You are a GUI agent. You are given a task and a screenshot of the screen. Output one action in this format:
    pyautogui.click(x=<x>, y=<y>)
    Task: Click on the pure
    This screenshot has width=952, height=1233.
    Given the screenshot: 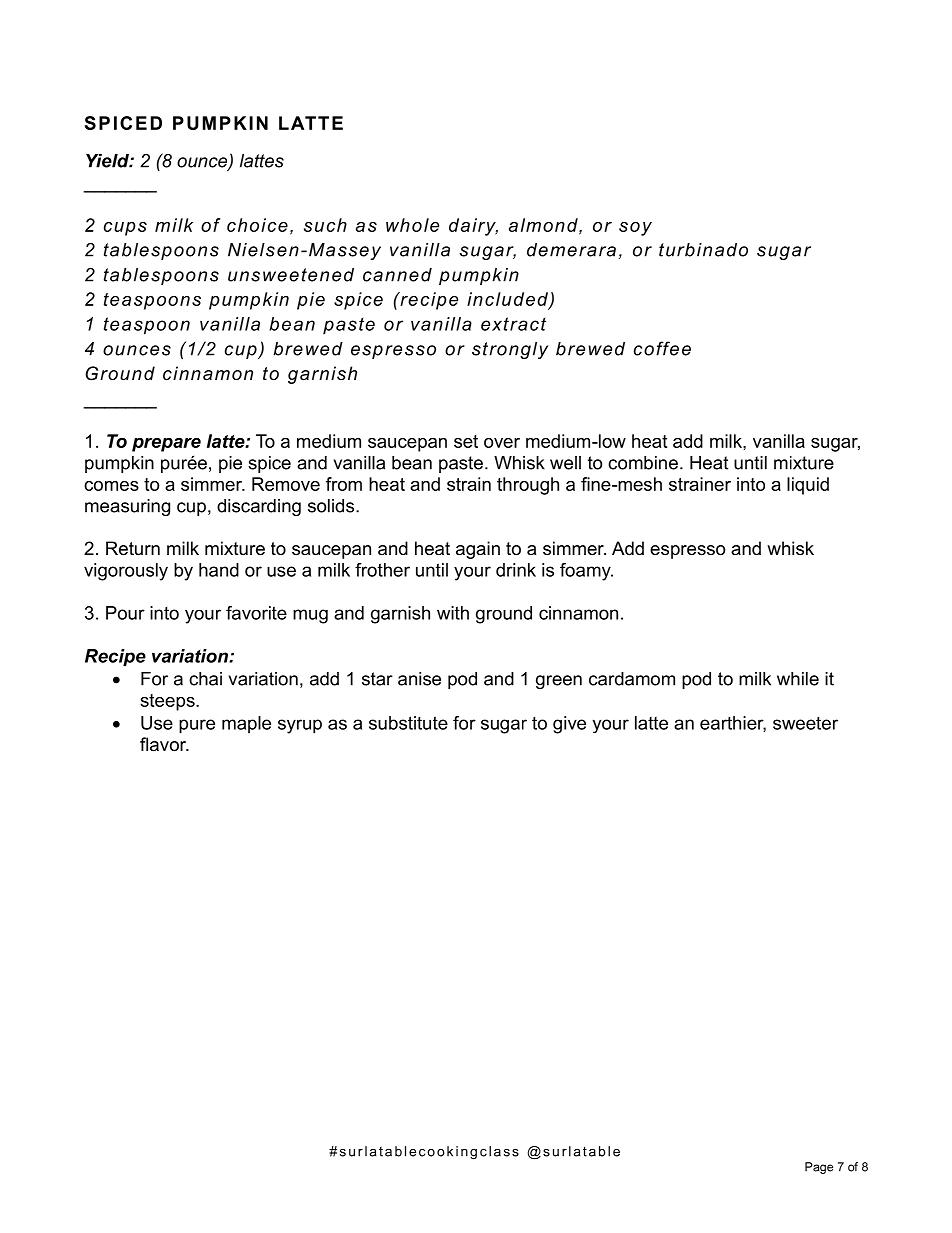 What is the action you would take?
    pyautogui.click(x=197, y=726)
